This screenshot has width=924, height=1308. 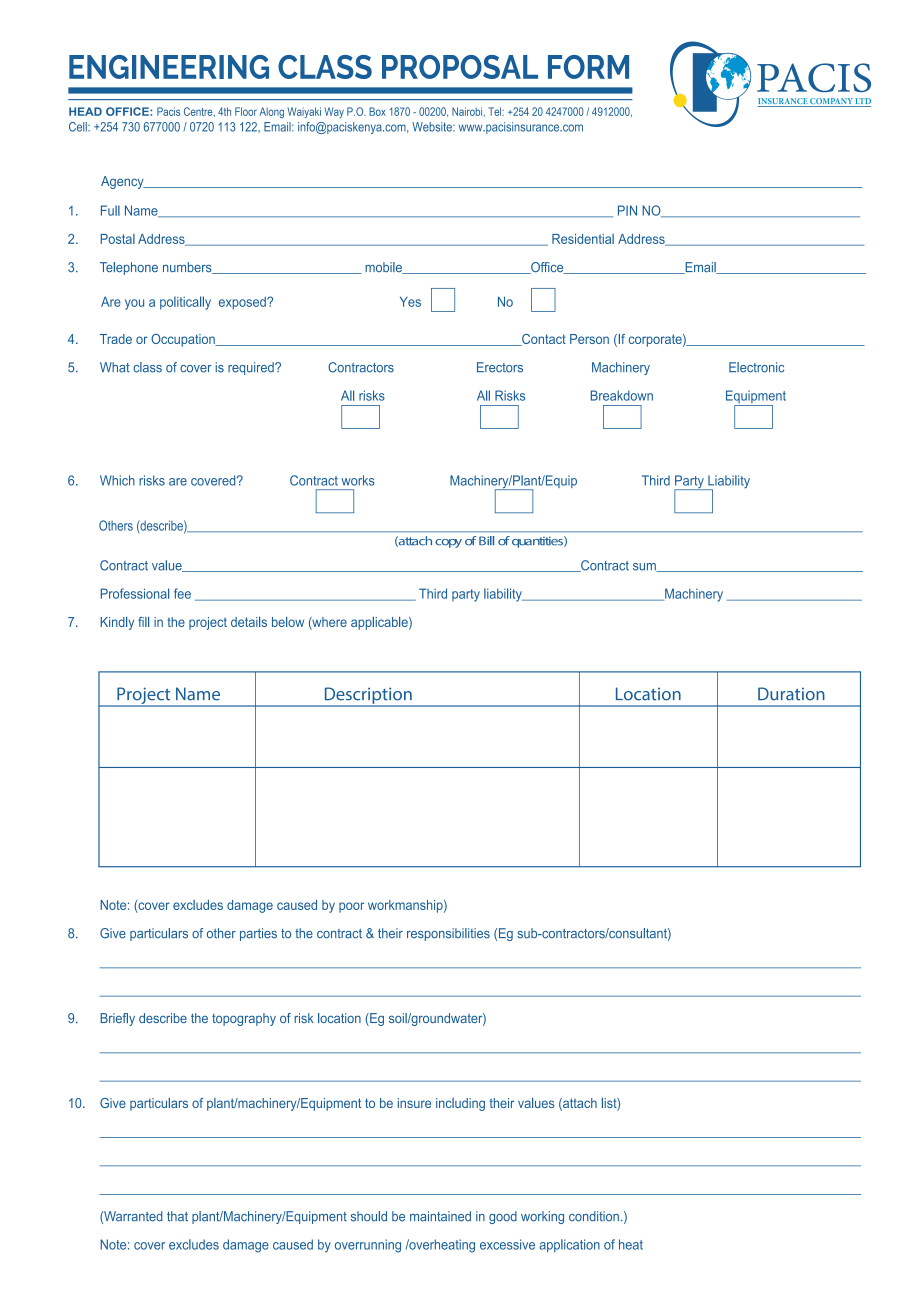 I want to click on Website, so click(x=433, y=127).
